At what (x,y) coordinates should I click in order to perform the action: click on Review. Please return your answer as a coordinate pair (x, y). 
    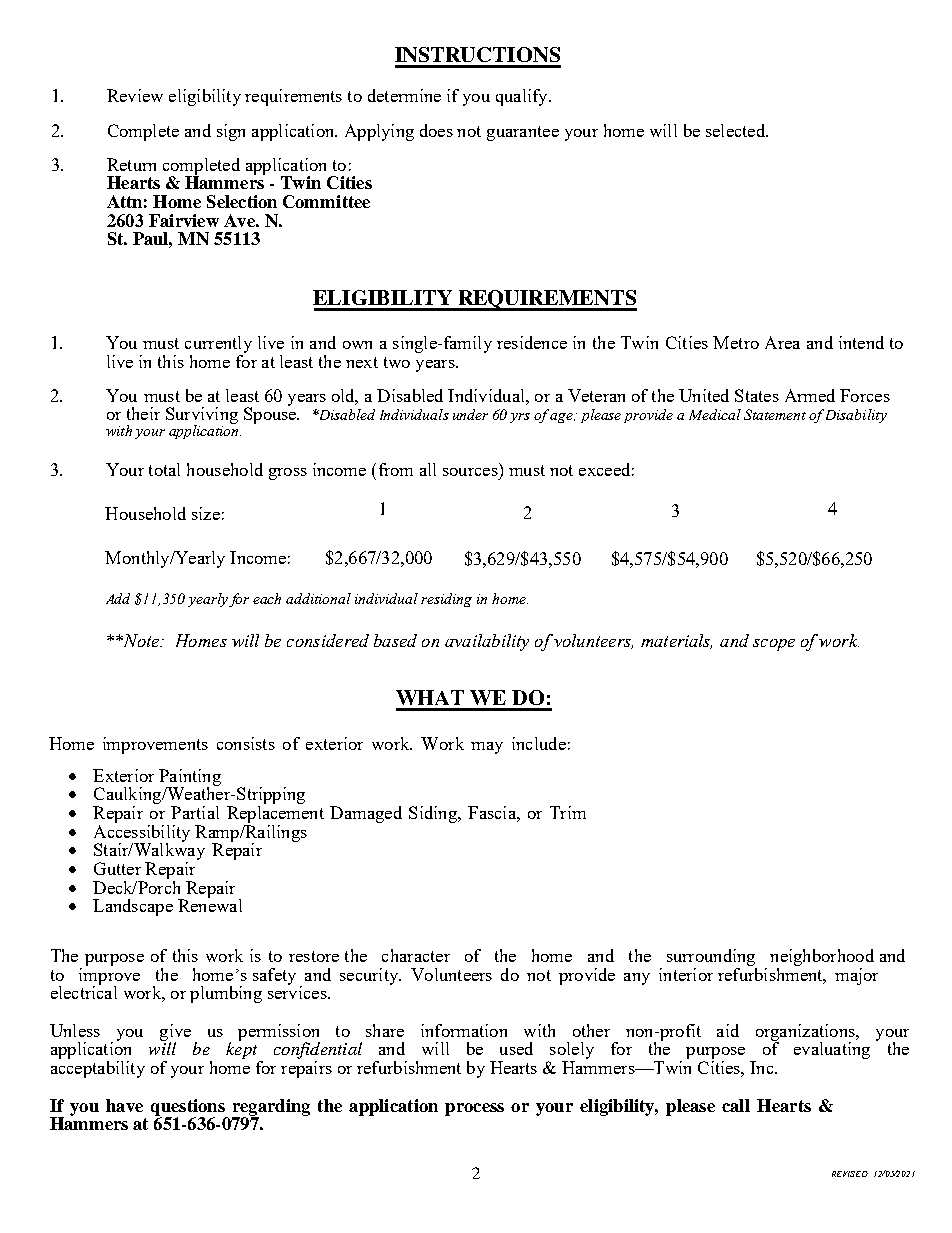
    Looking at the image, I should click on (135, 95).
